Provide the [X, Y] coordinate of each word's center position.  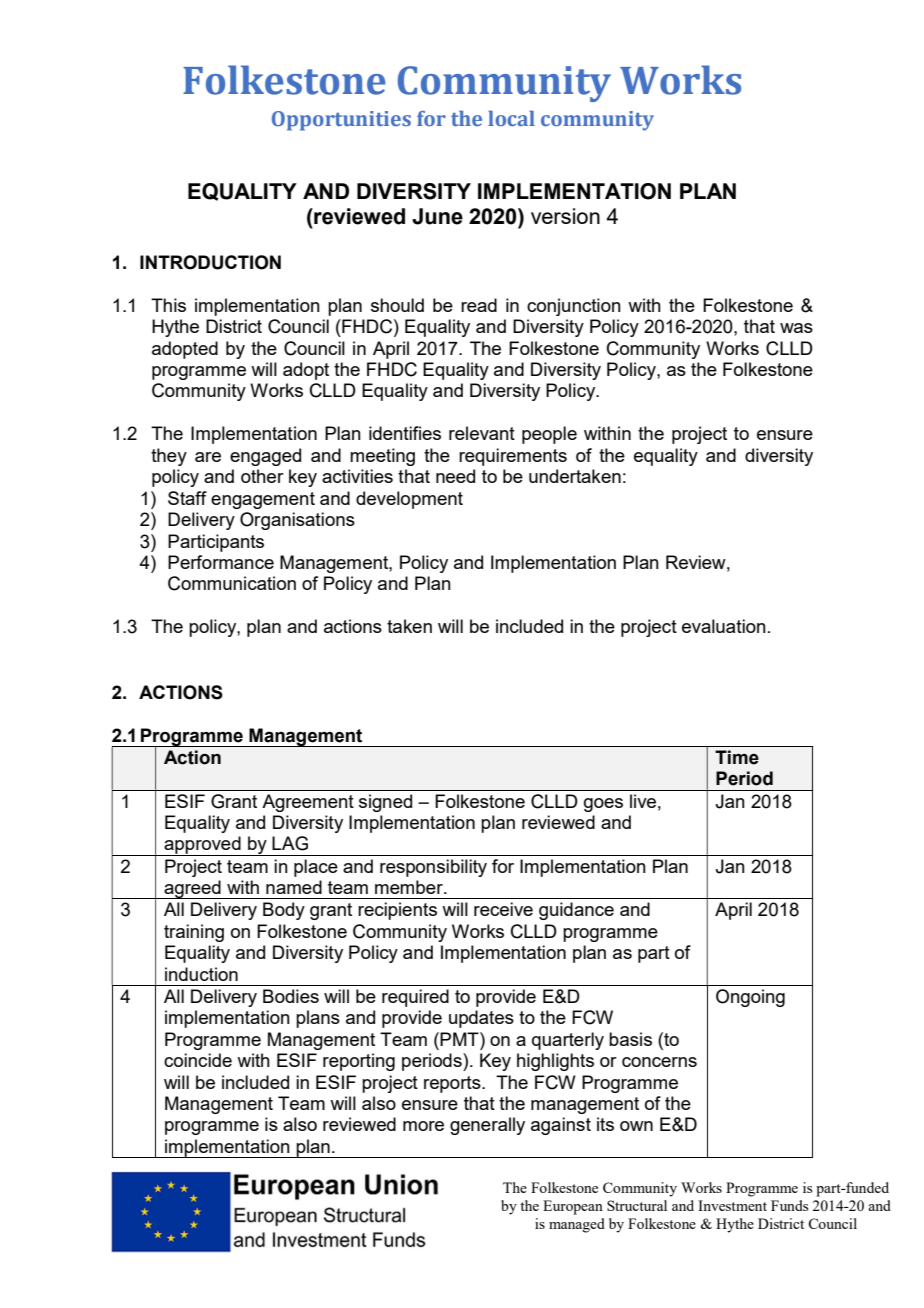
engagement [263, 500]
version [565, 216]
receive [503, 909]
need [455, 476]
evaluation [724, 626]
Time [737, 757]
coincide [198, 1060]
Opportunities [341, 121]
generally [487, 1126]
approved [202, 846]
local [511, 118]
